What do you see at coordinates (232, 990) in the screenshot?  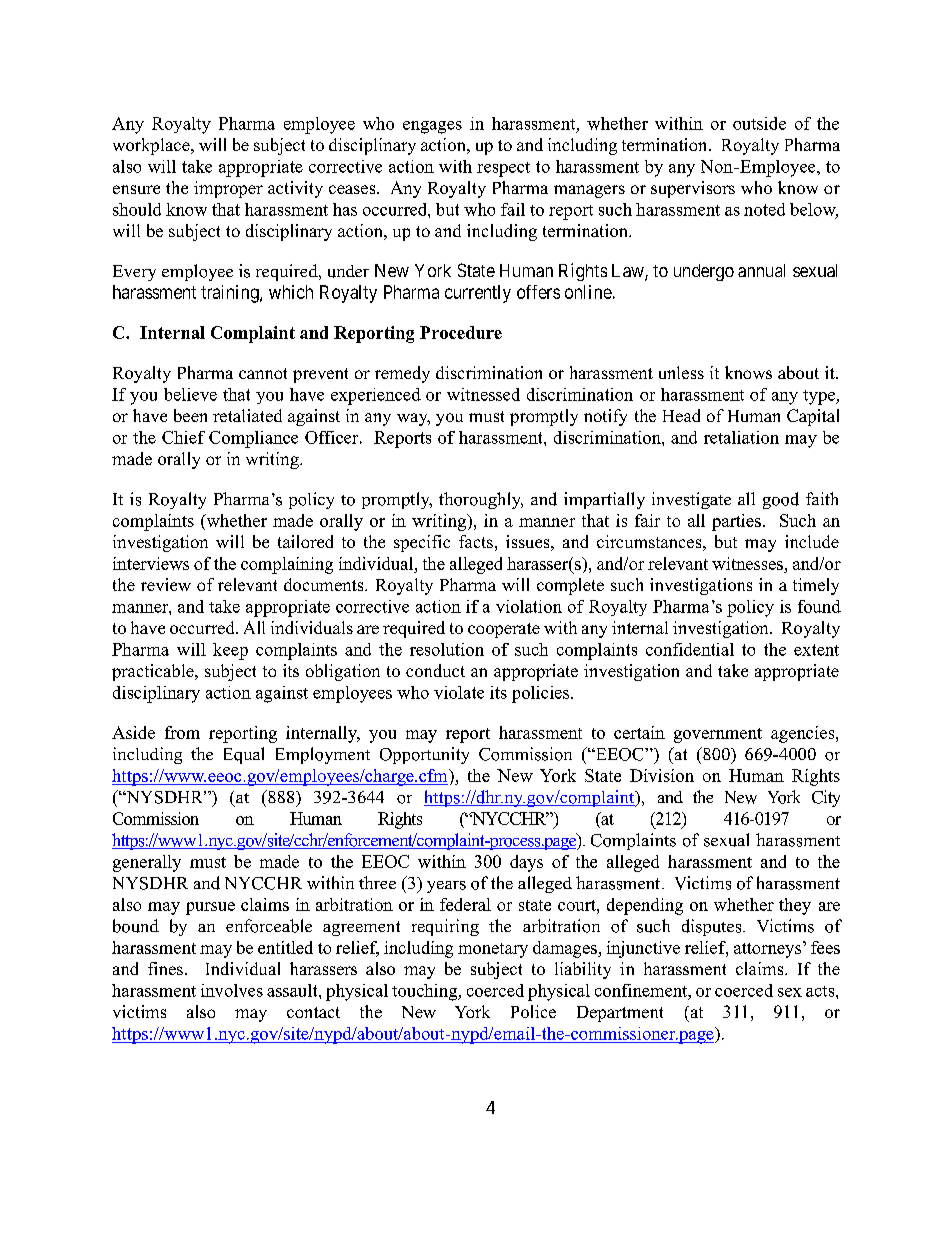 I see `involves` at bounding box center [232, 990].
